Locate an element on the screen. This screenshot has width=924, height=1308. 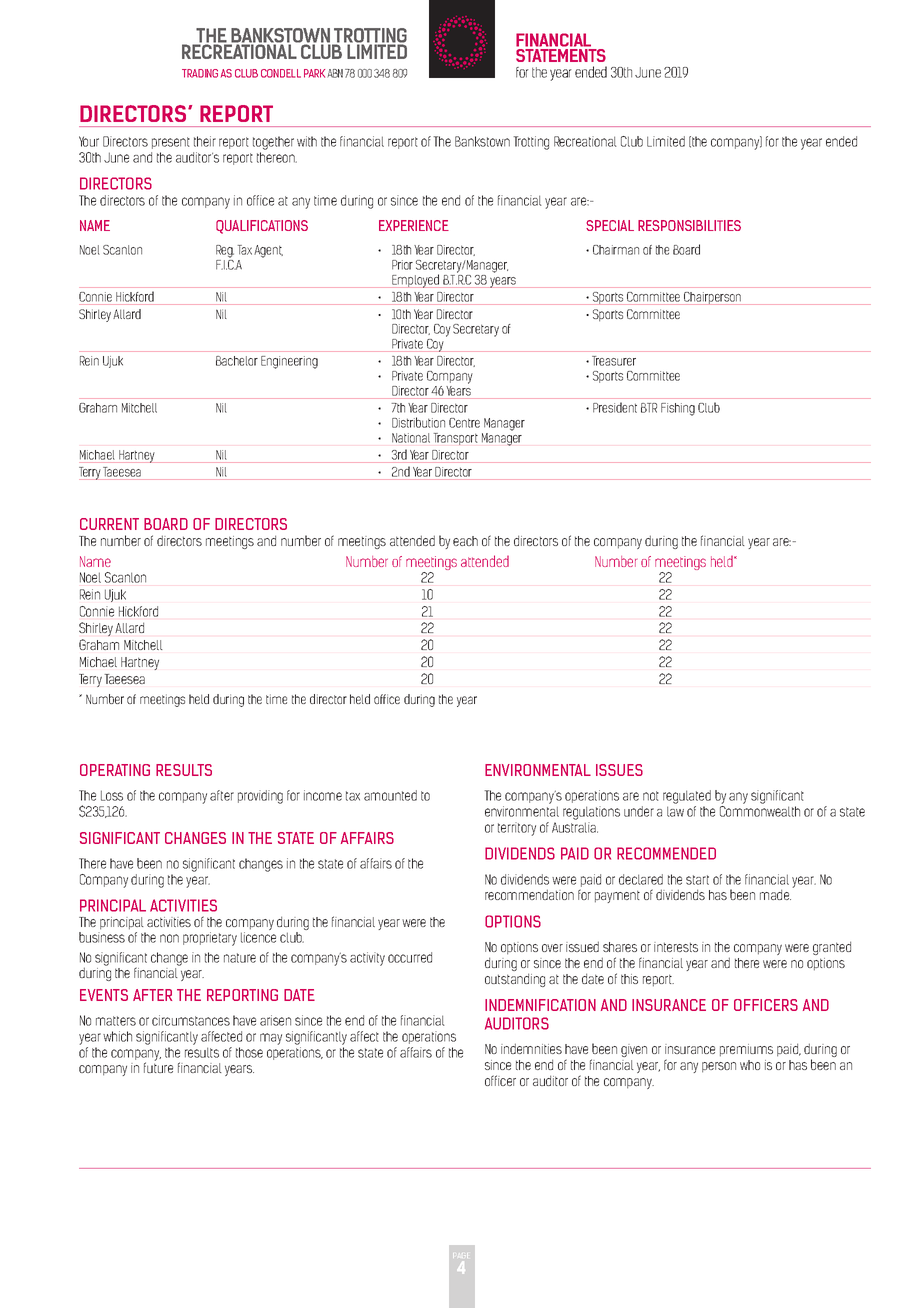
ABN is located at coordinates (335, 73).
